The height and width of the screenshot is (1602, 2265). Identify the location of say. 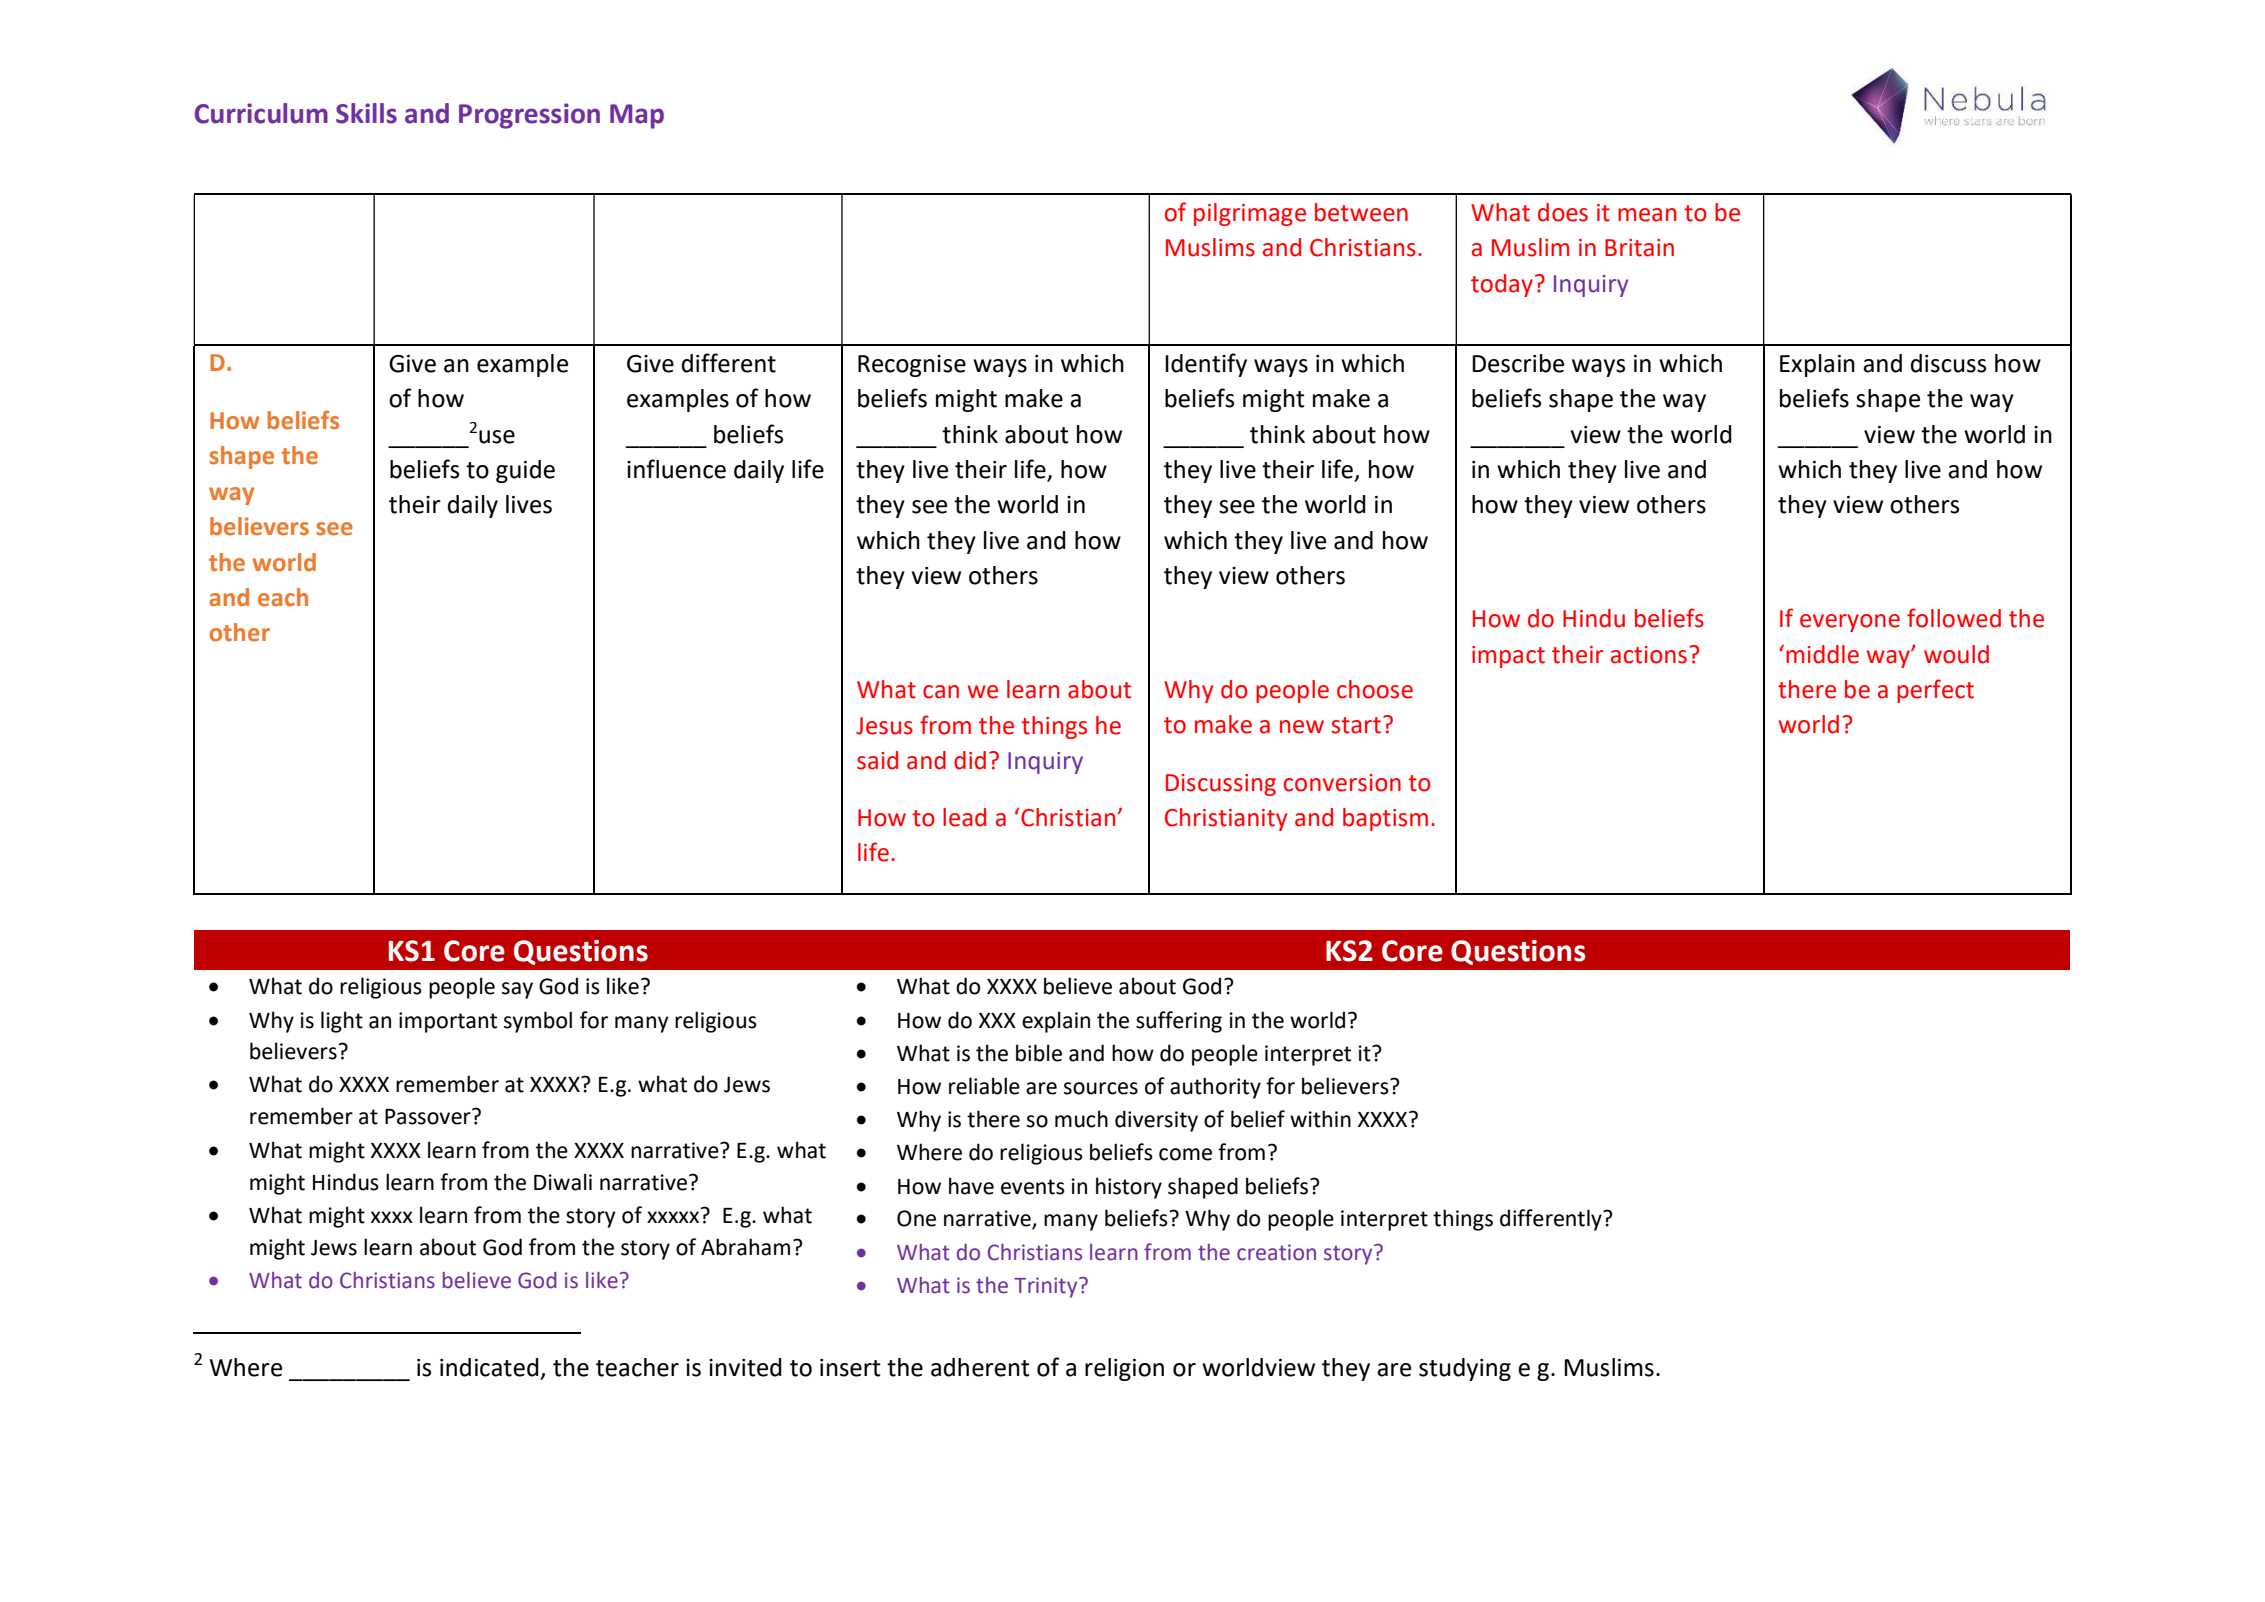
(517, 990).
